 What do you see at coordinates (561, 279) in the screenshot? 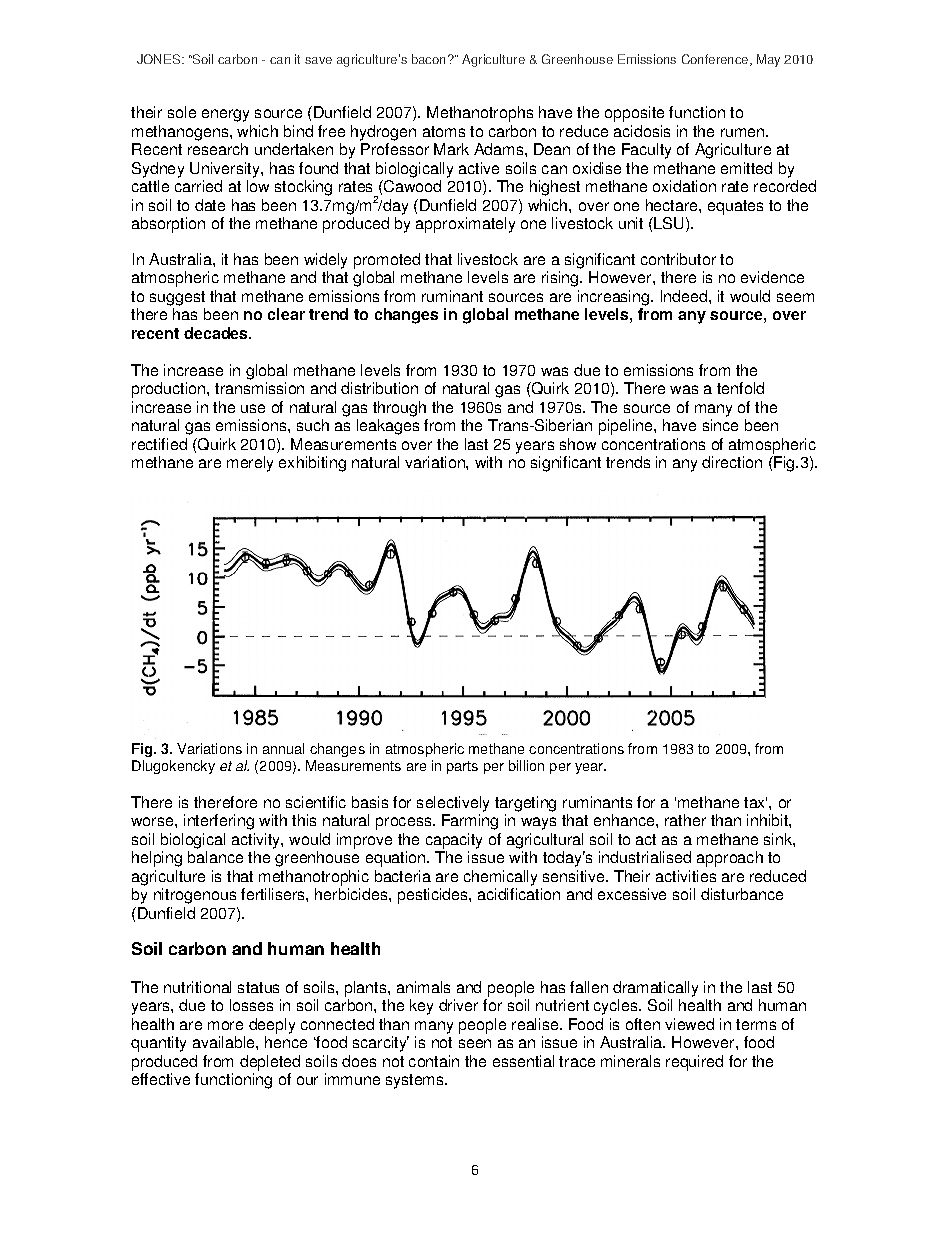
I see `rising` at bounding box center [561, 279].
